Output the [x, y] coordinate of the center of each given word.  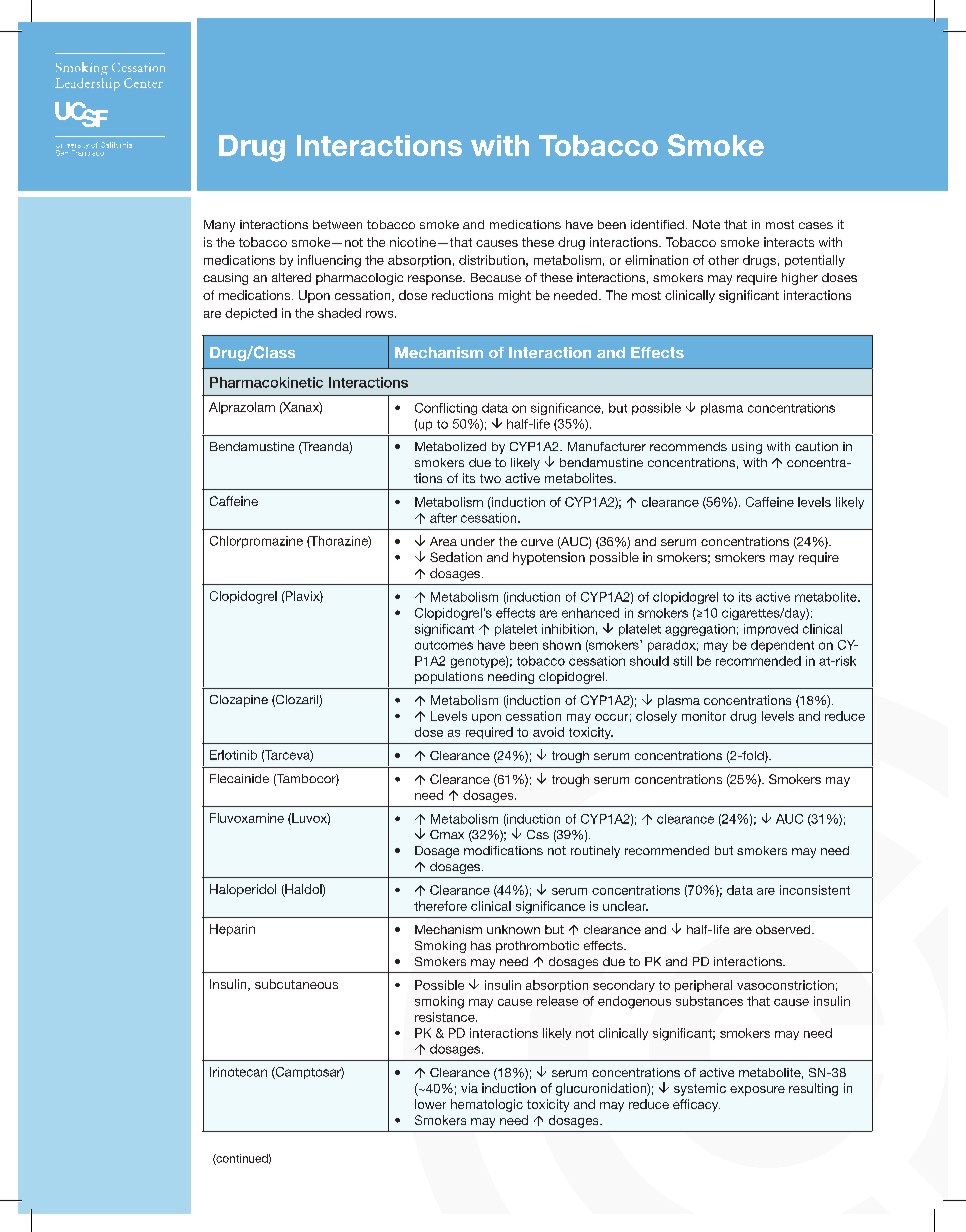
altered [291, 277]
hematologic [487, 1105]
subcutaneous [296, 984]
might [515, 296]
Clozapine [239, 701]
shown [562, 645]
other [723, 260]
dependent [782, 646]
